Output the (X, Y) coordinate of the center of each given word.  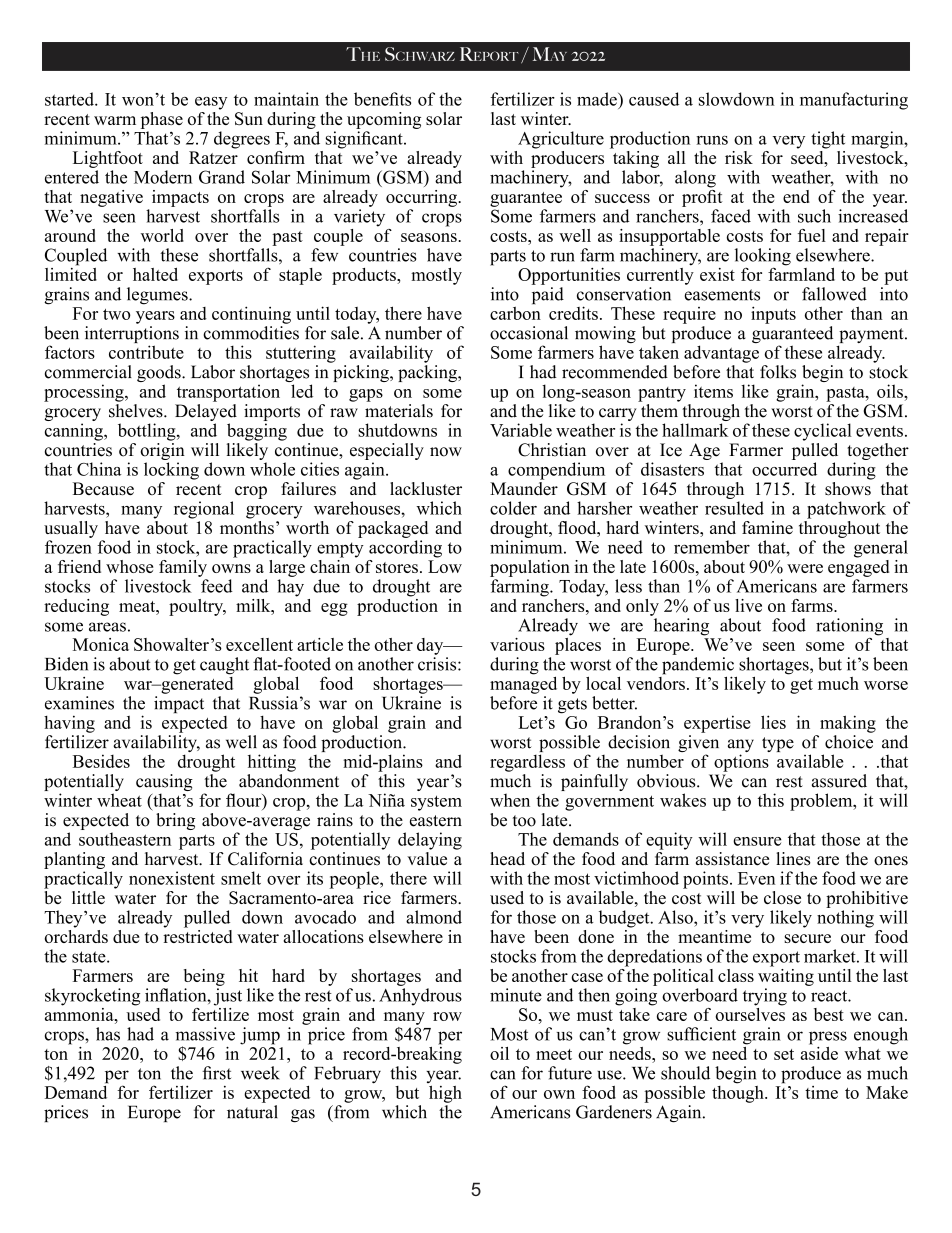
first (216, 1073)
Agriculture (561, 140)
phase (162, 120)
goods (160, 375)
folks (778, 372)
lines (793, 859)
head (507, 859)
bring (175, 821)
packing (428, 372)
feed (217, 586)
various (517, 644)
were (805, 568)
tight (828, 140)
